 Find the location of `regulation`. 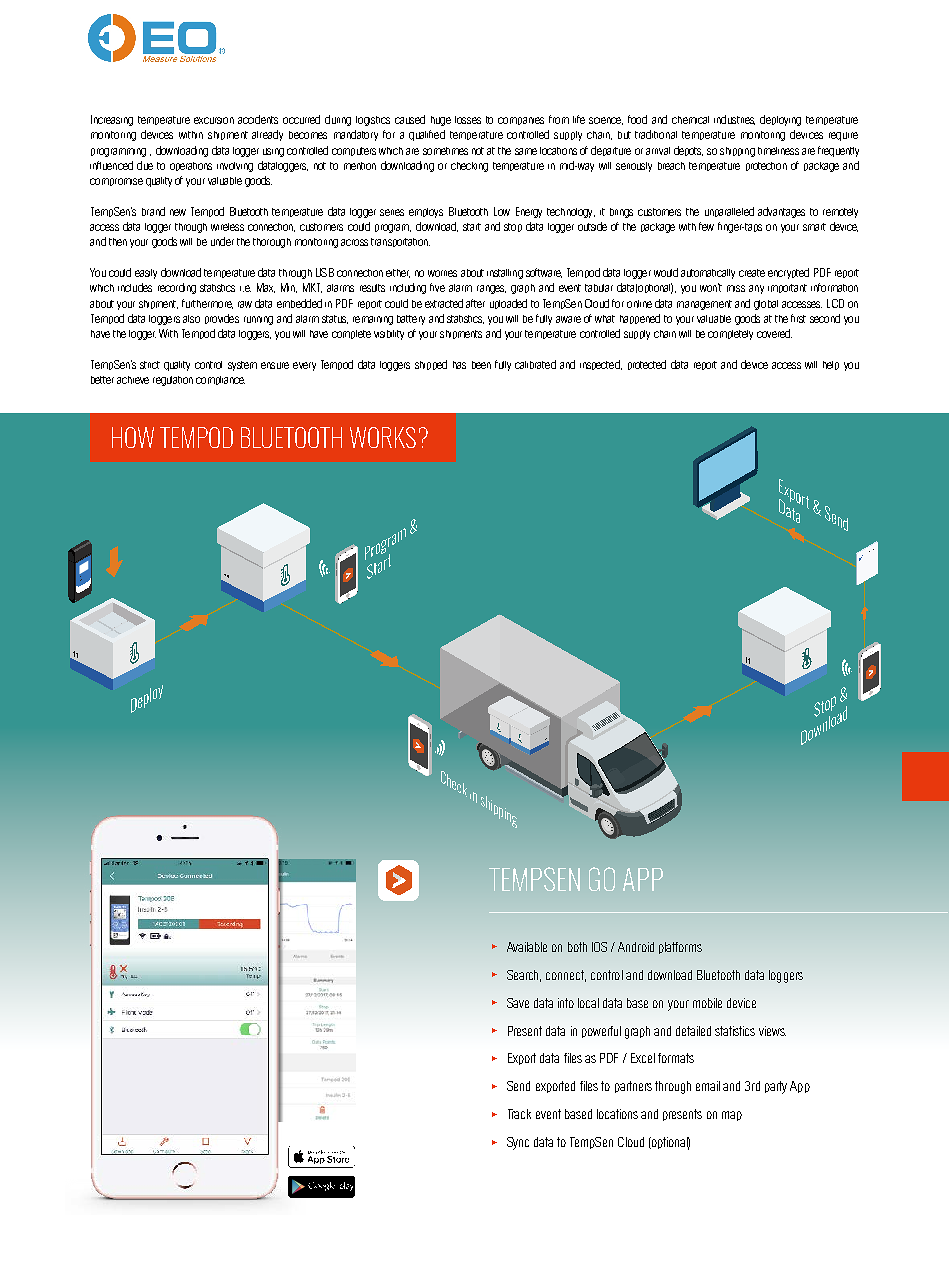

regulation is located at coordinates (173, 381).
